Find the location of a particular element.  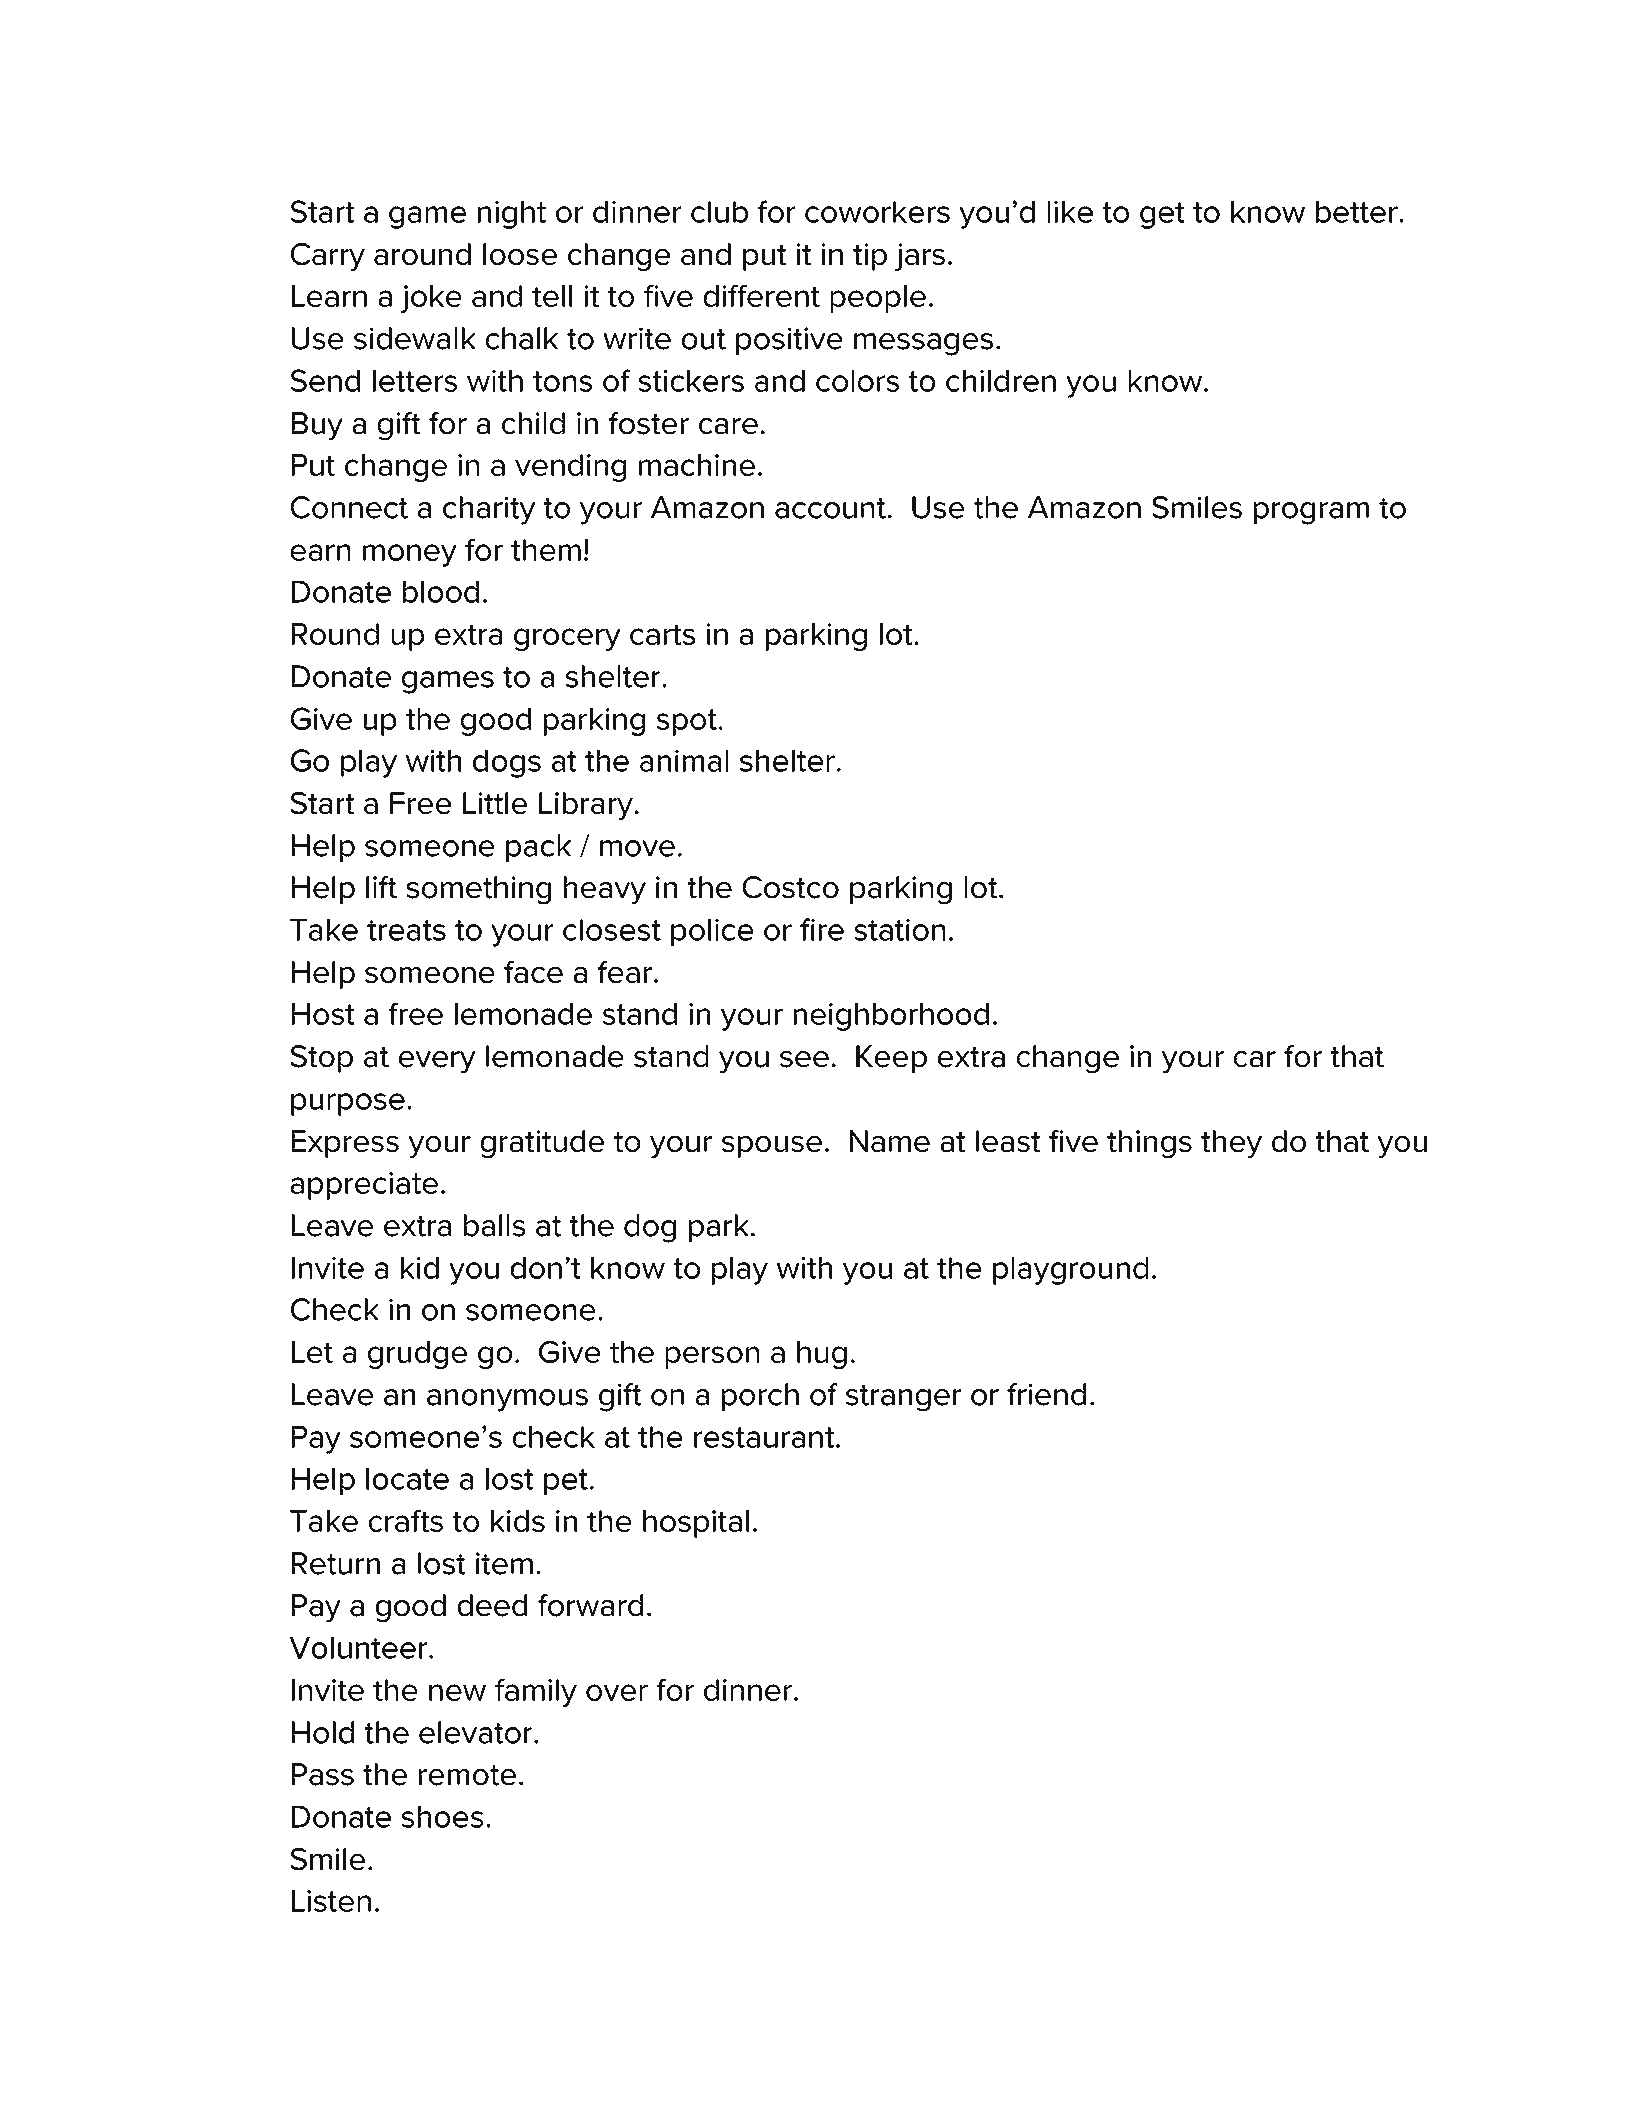

they is located at coordinates (1231, 1144).
